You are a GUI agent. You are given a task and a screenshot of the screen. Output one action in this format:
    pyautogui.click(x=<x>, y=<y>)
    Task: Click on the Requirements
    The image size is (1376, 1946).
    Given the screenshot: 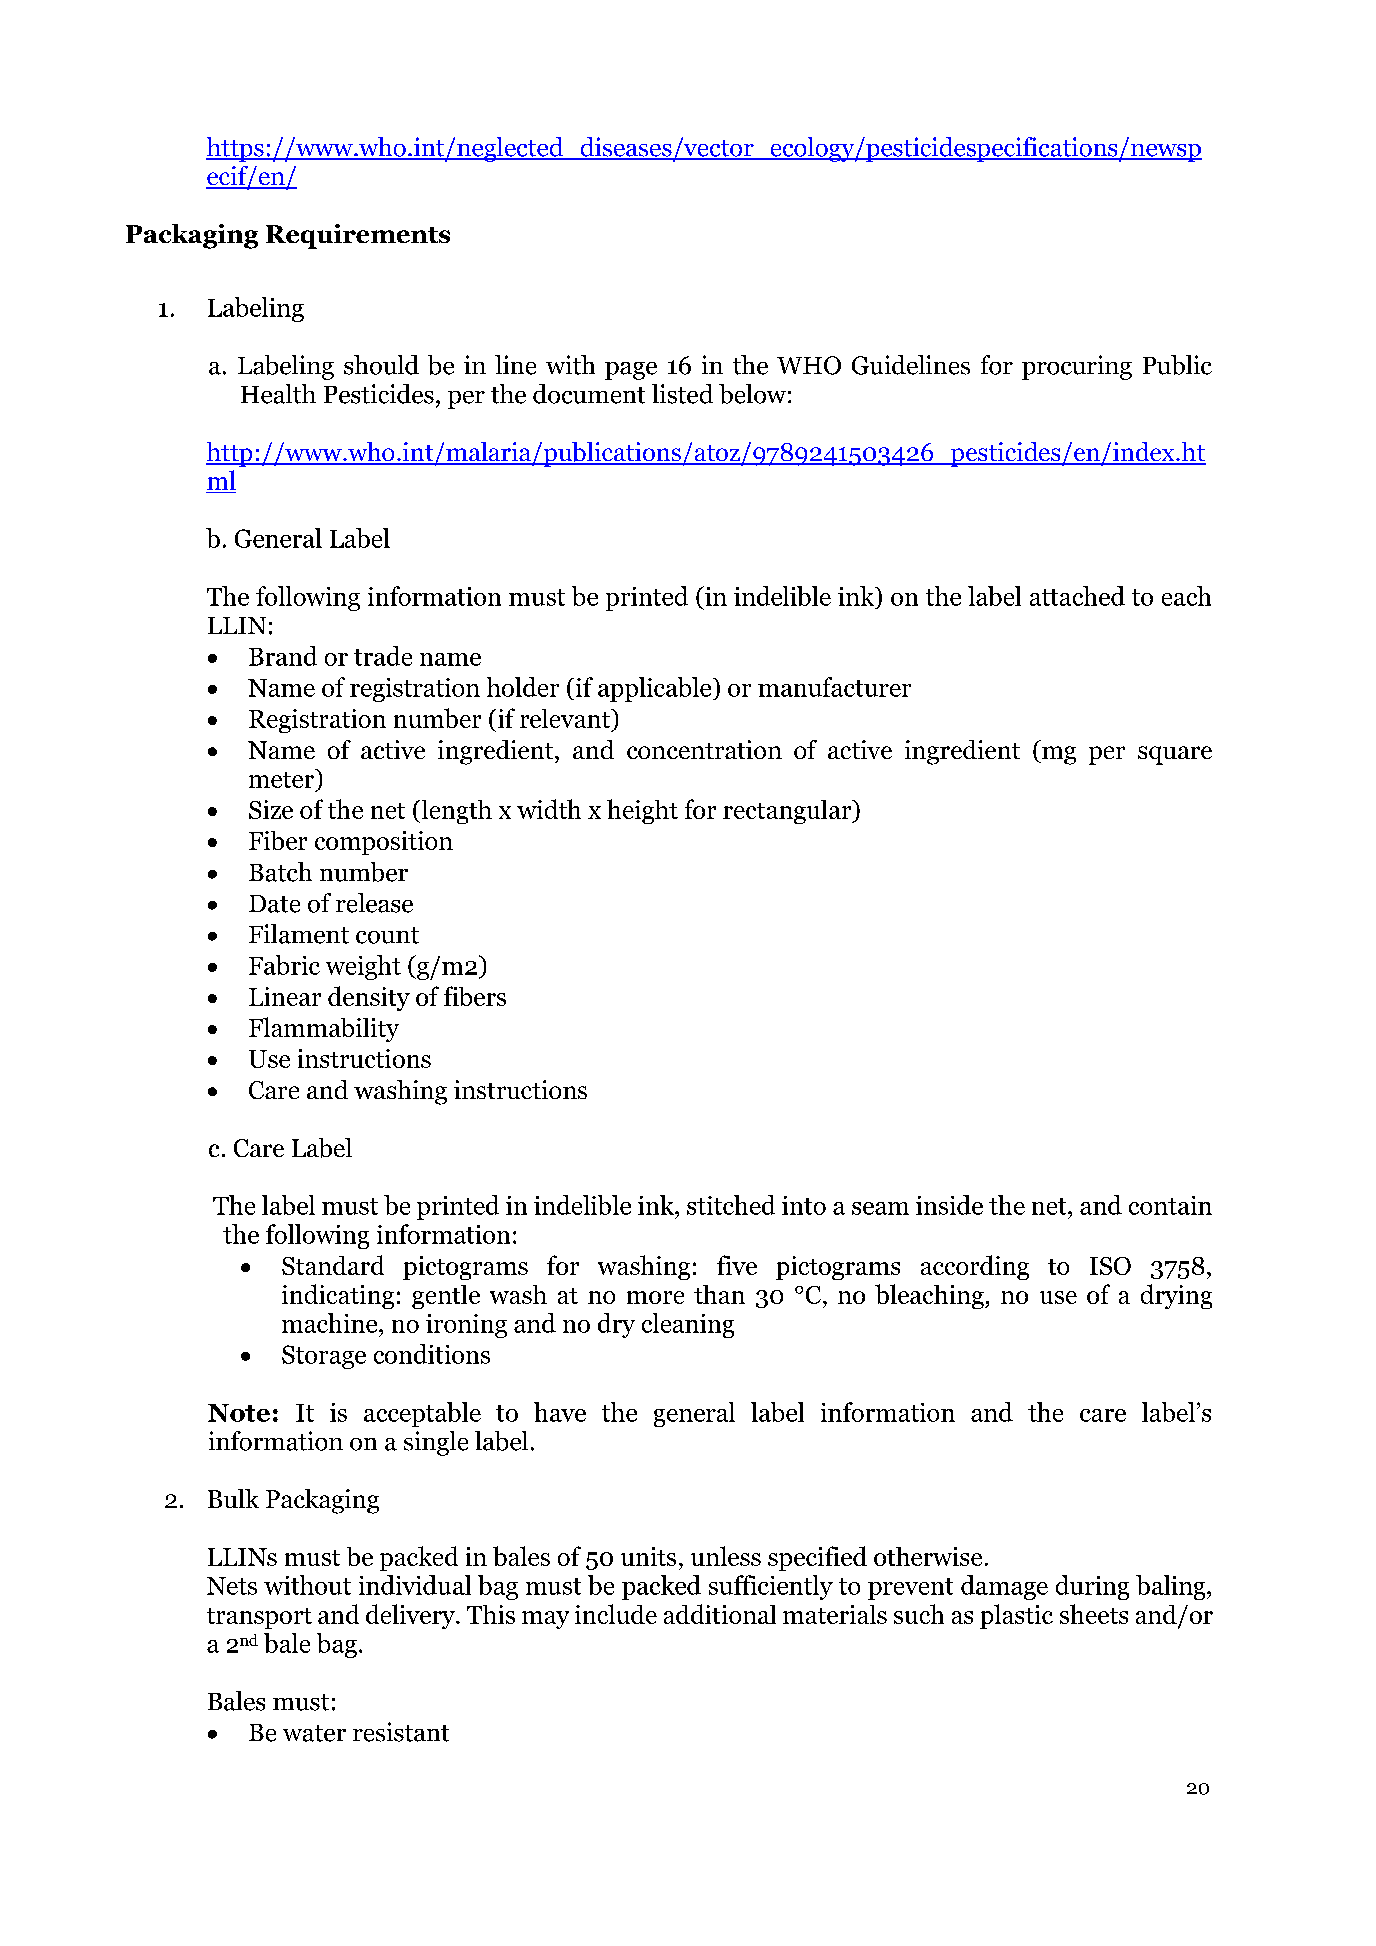 What is the action you would take?
    pyautogui.click(x=358, y=236)
